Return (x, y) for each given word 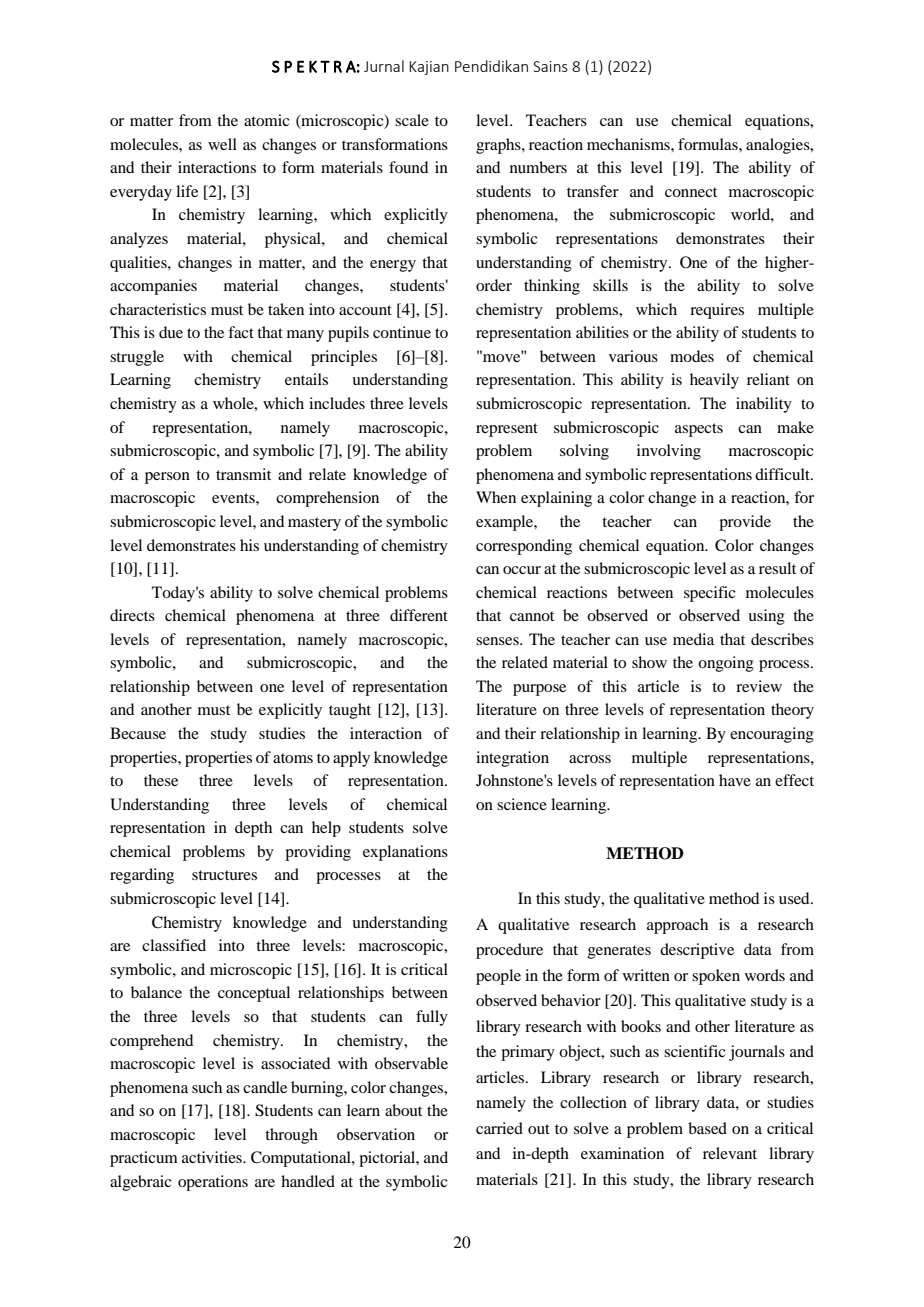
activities (213, 1157)
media (693, 639)
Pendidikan (491, 66)
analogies (779, 146)
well (222, 144)
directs (132, 615)
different (419, 615)
